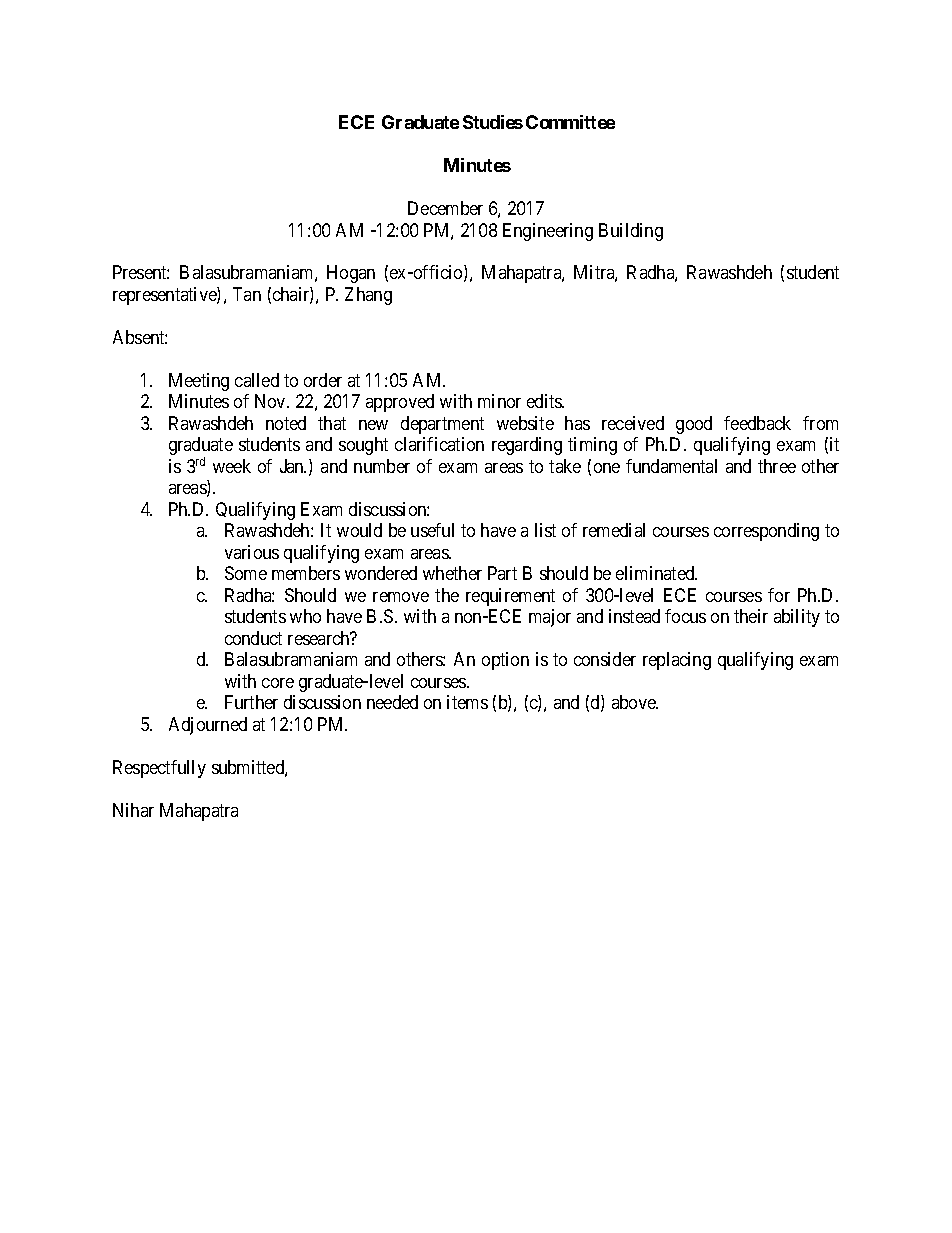 The height and width of the screenshot is (1233, 952). I want to click on minor, so click(499, 401).
